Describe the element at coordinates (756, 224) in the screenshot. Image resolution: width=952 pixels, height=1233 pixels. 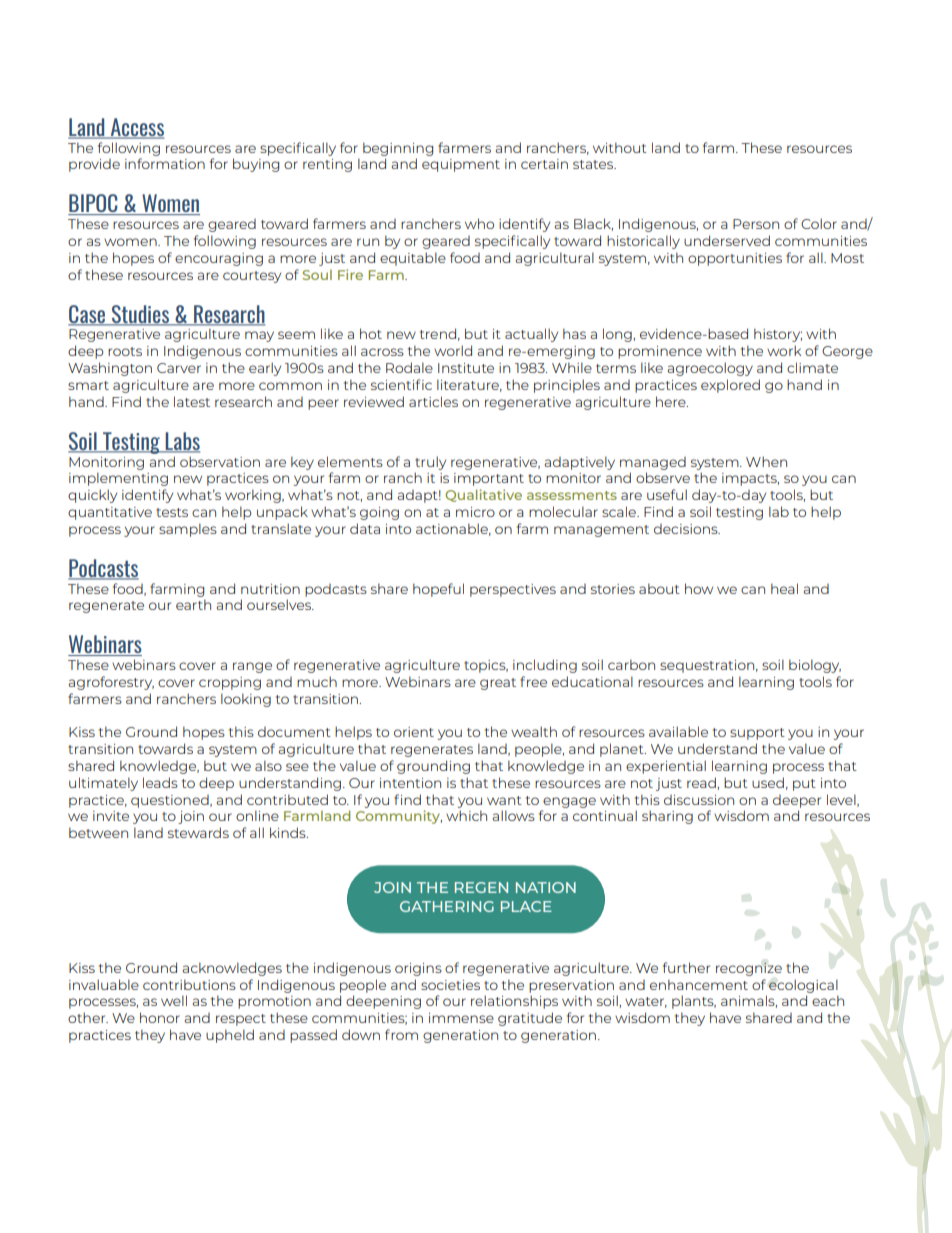
I see `Person` at that location.
